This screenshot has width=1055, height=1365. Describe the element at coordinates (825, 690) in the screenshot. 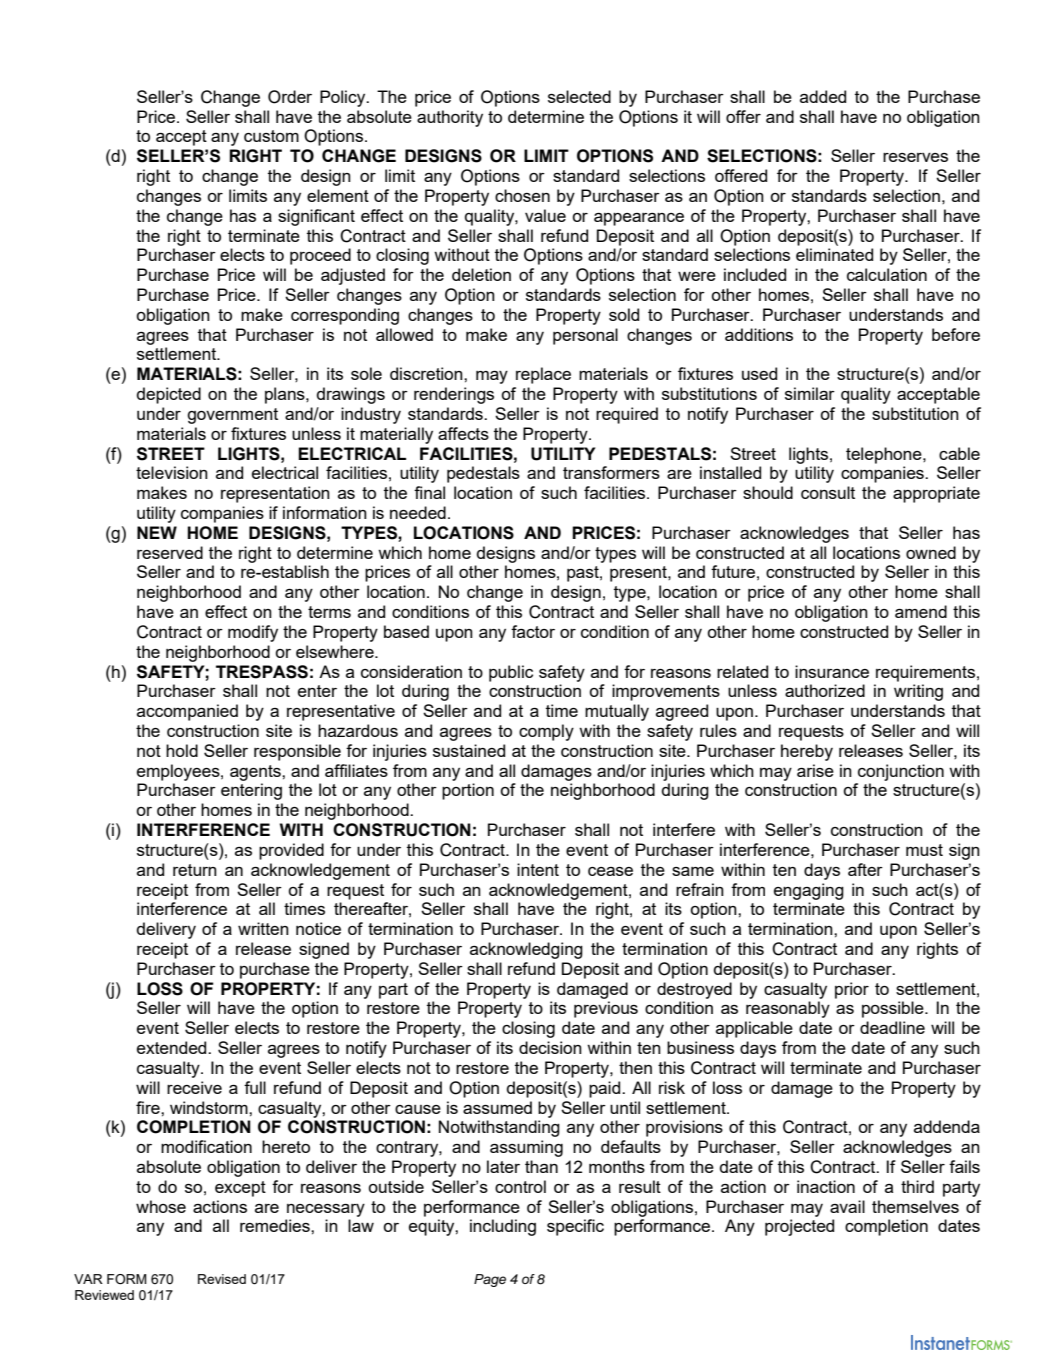

I see `authorized` at that location.
